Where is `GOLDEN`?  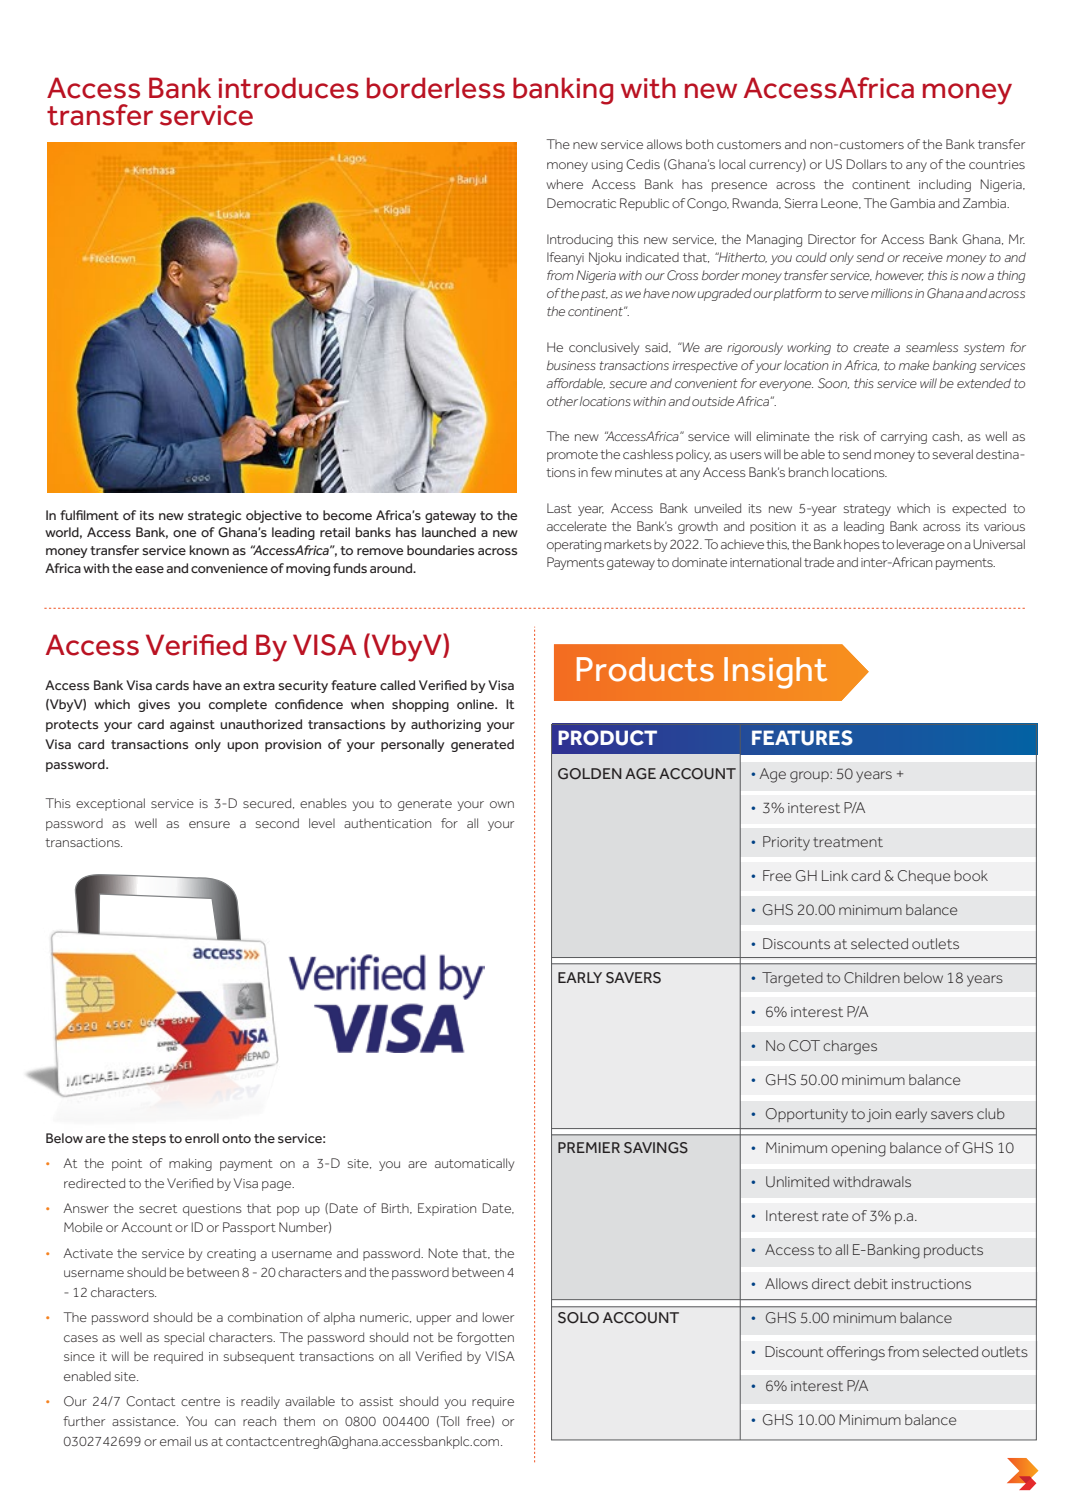
GOLDEN is located at coordinates (590, 774).
